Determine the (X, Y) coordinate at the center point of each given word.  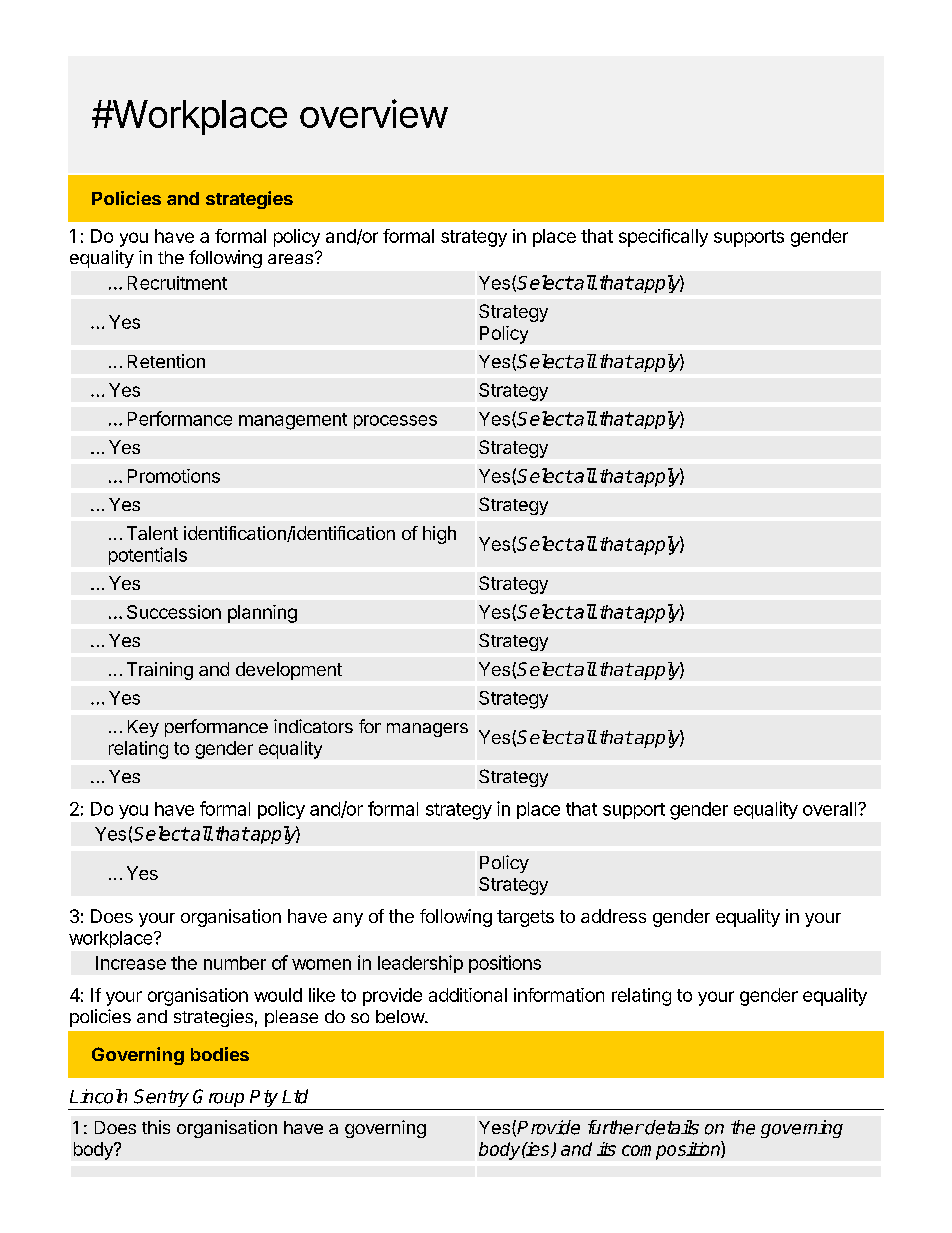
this (156, 1127)
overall (831, 809)
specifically (663, 238)
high (439, 535)
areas (290, 259)
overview (374, 113)
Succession (174, 612)
